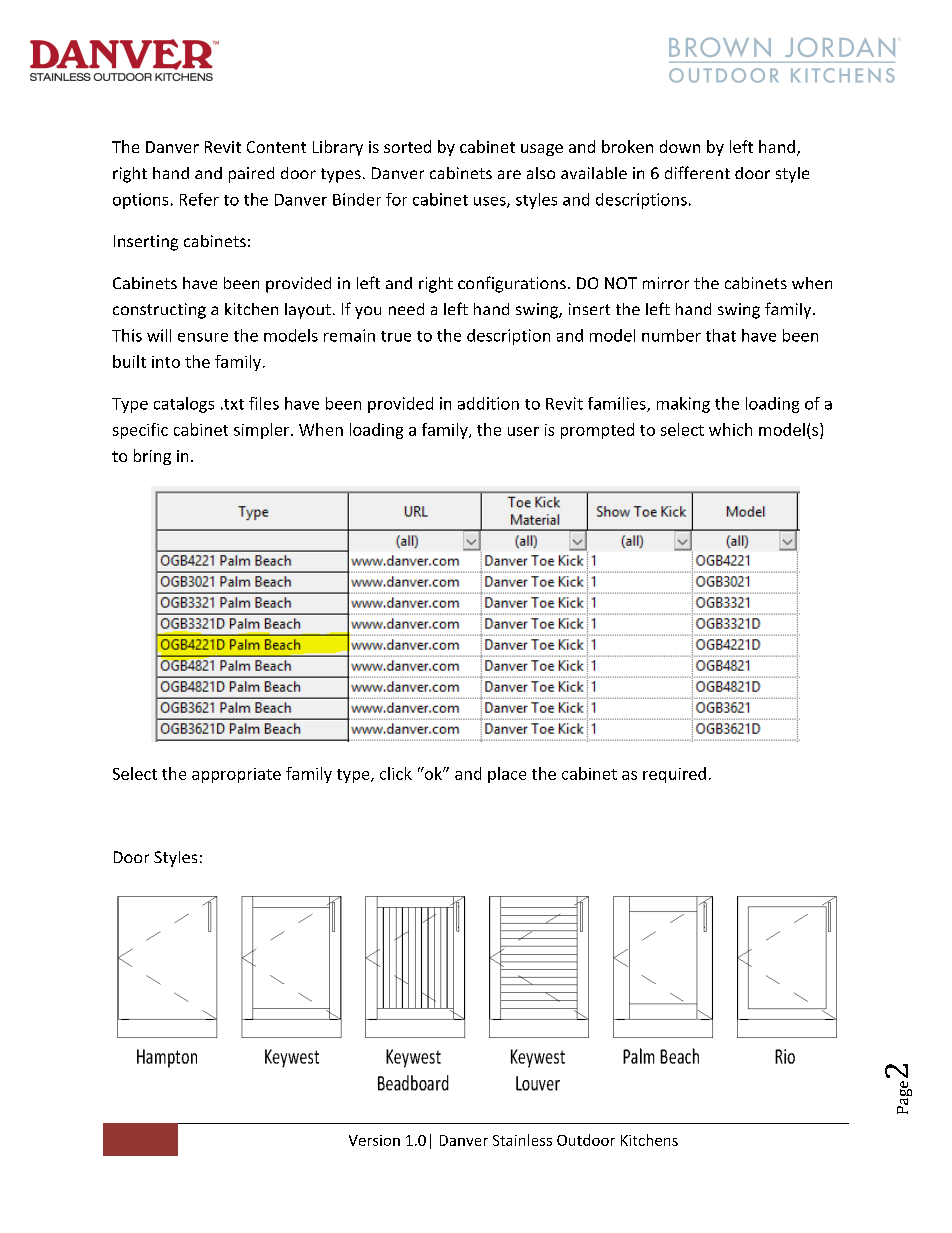  What do you see at coordinates (522, 1140) in the image?
I see `Stainless` at bounding box center [522, 1140].
